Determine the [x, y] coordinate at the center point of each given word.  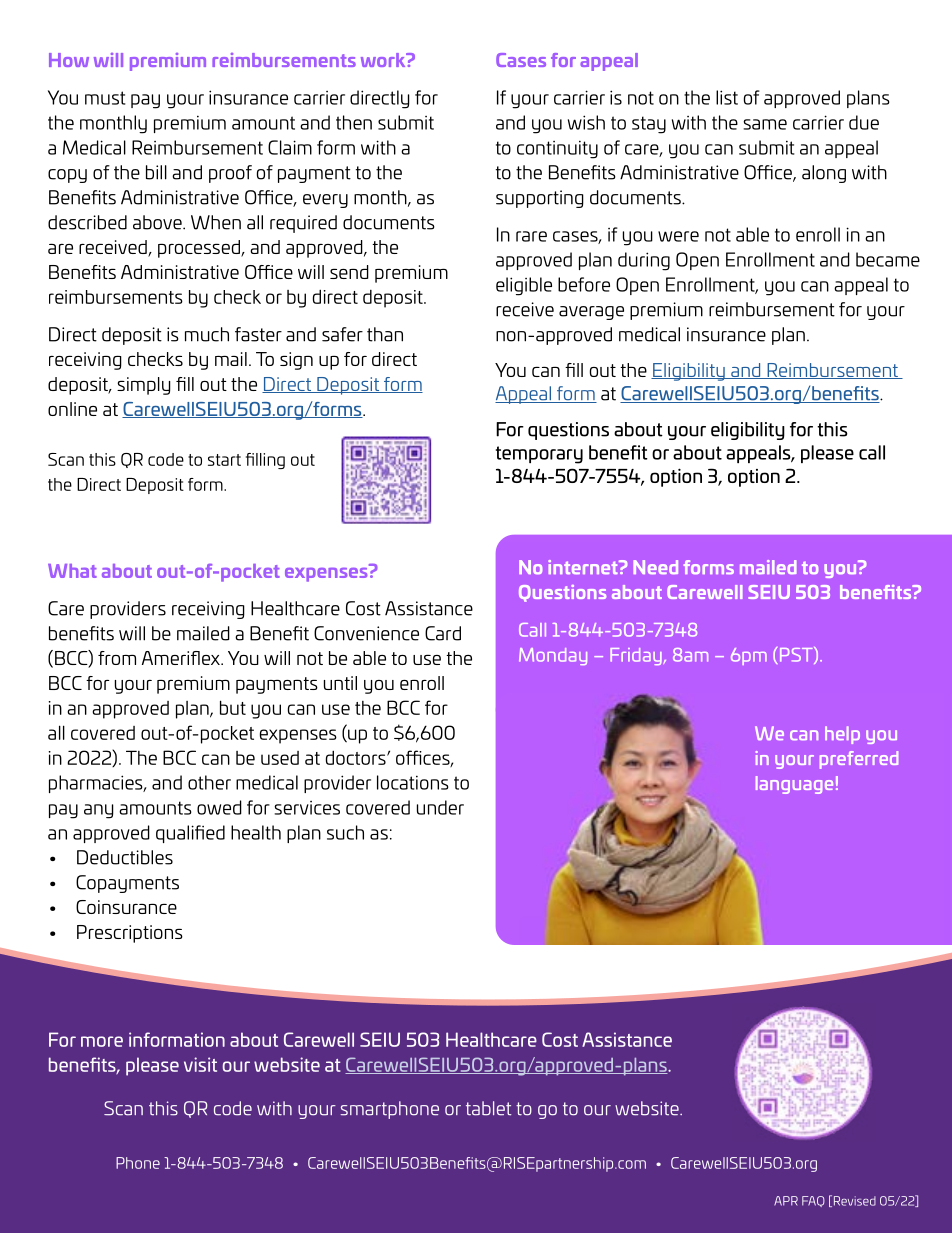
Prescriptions [130, 934]
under [440, 807]
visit [200, 1064]
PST [796, 655]
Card [443, 633]
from [117, 658]
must [105, 98]
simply [144, 386]
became [888, 259]
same [765, 124]
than [385, 334]
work [384, 60]
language [794, 785]
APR [786, 1201]
